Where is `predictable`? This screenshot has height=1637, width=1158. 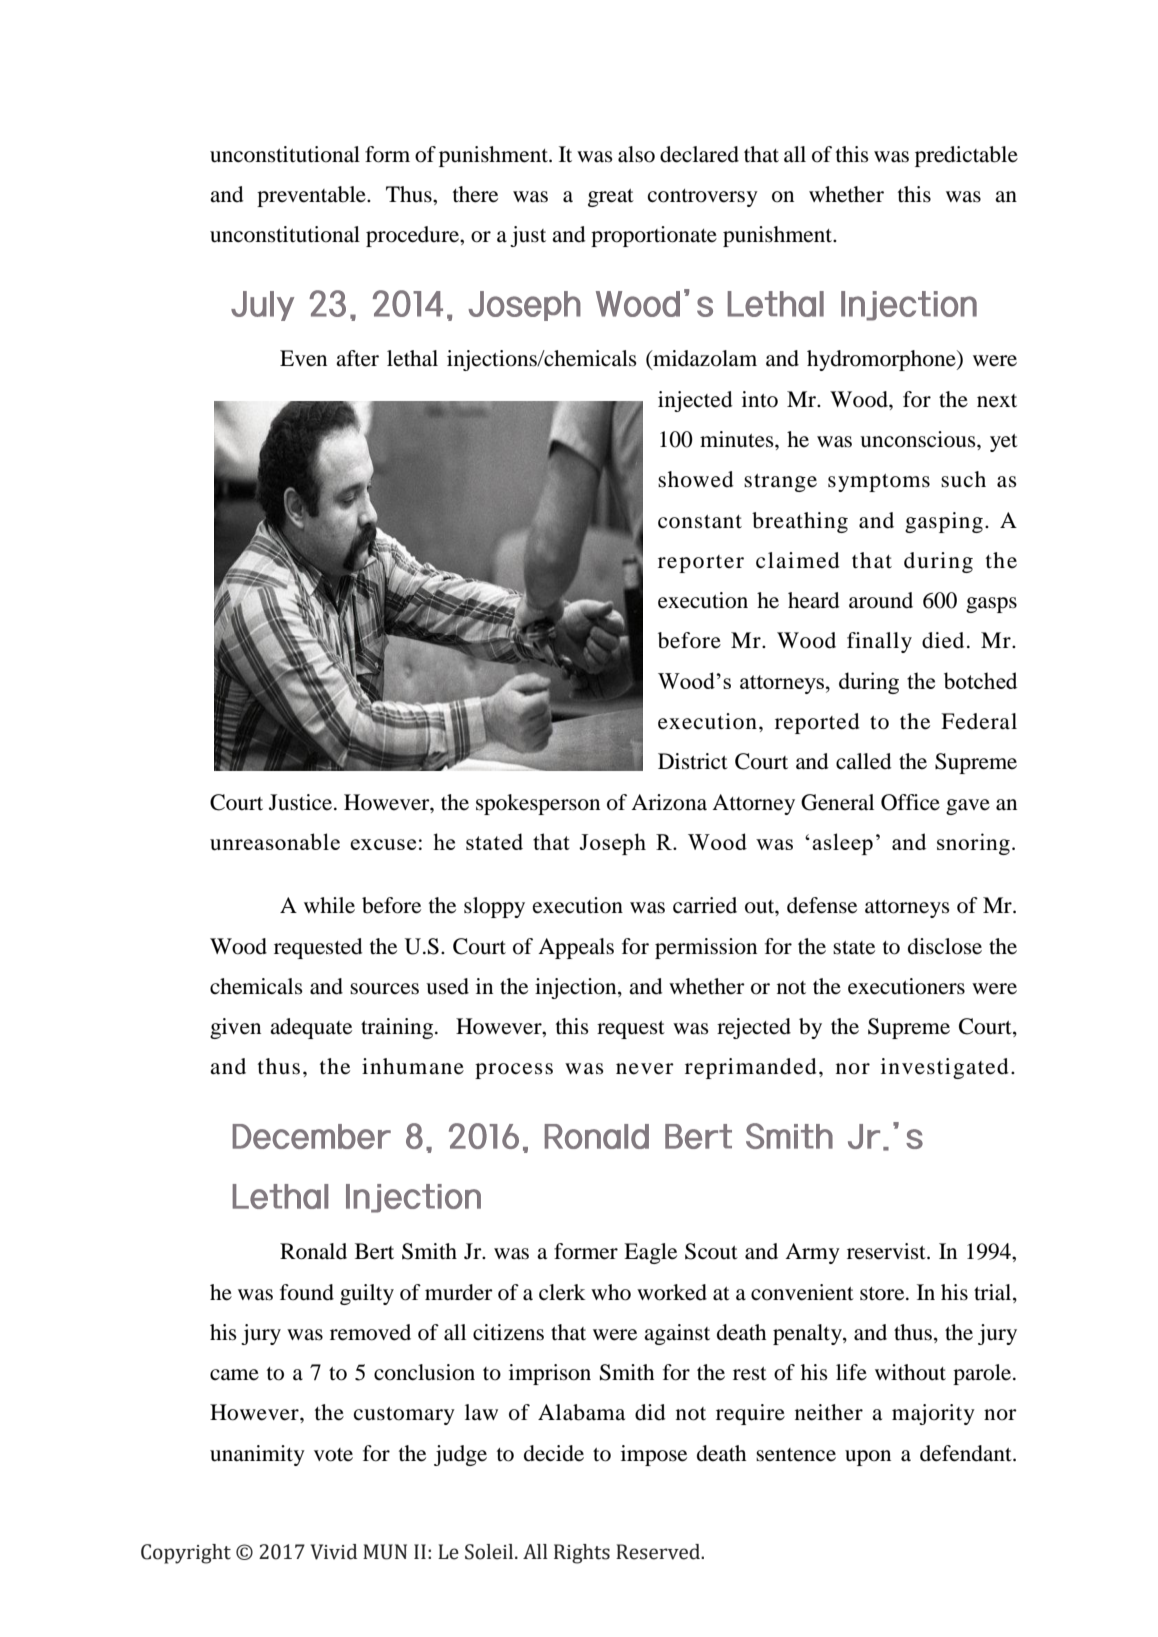 predictable is located at coordinates (966, 156).
